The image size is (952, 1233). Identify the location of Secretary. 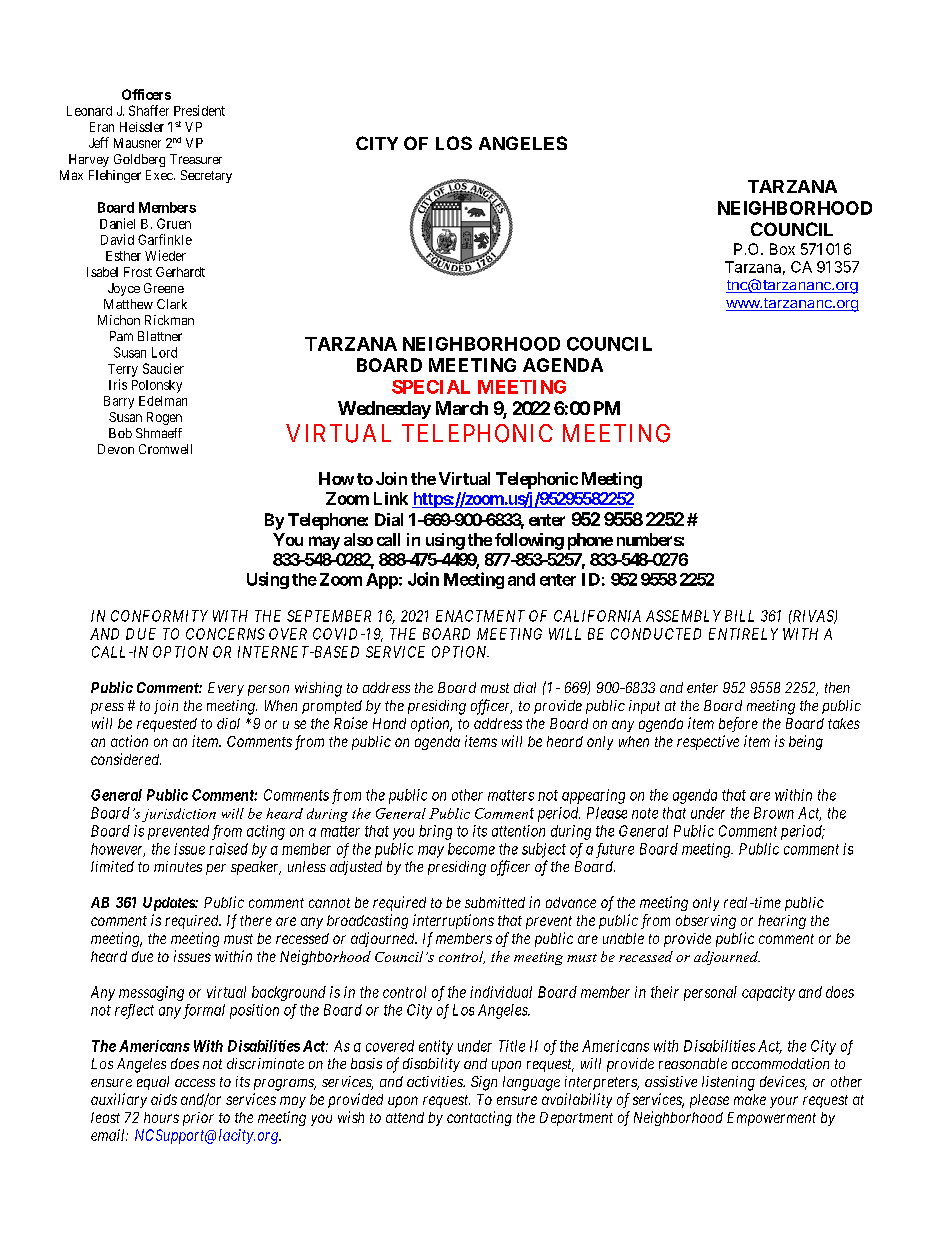
(206, 176).
